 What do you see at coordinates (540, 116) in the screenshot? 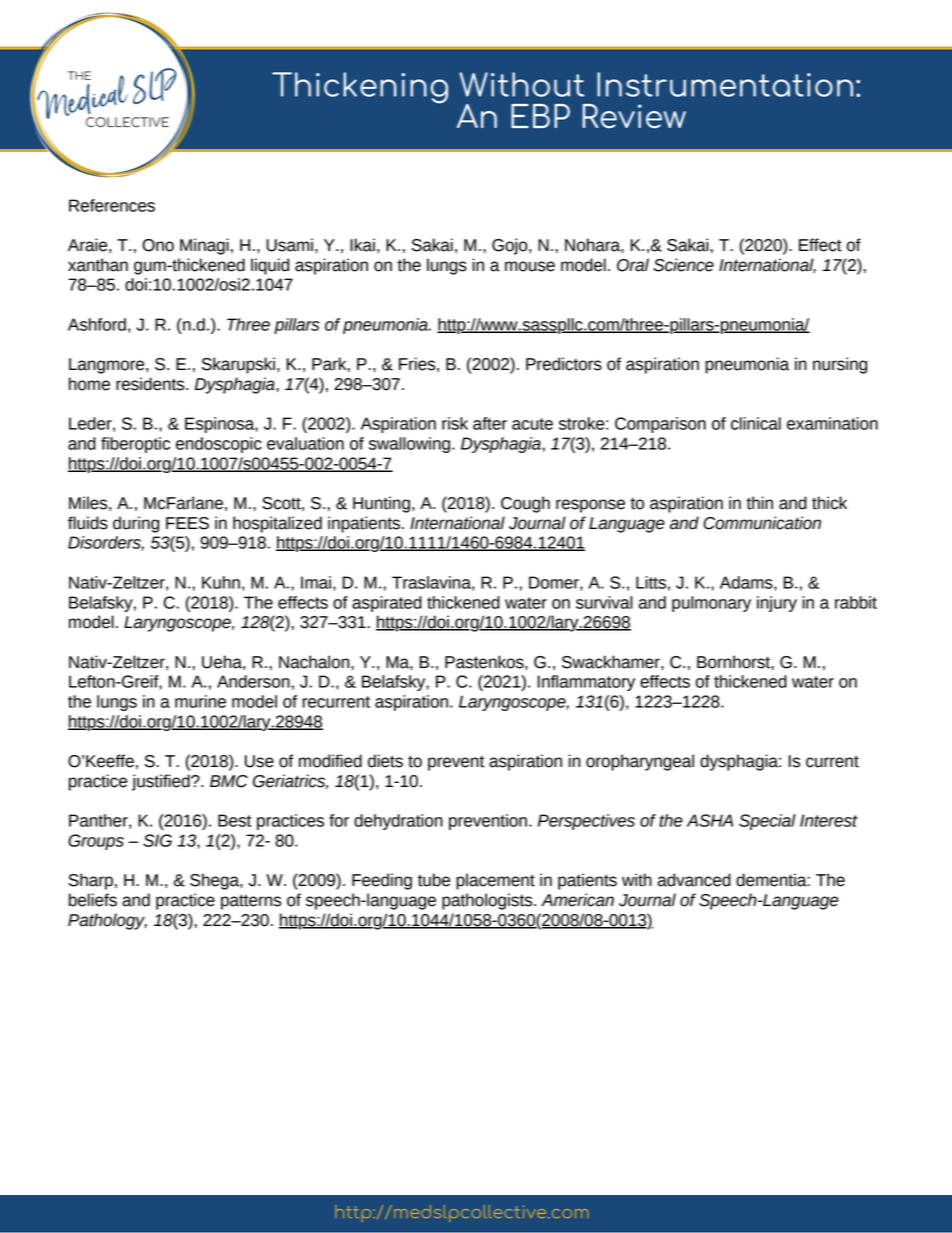
I see `EBP` at bounding box center [540, 116].
